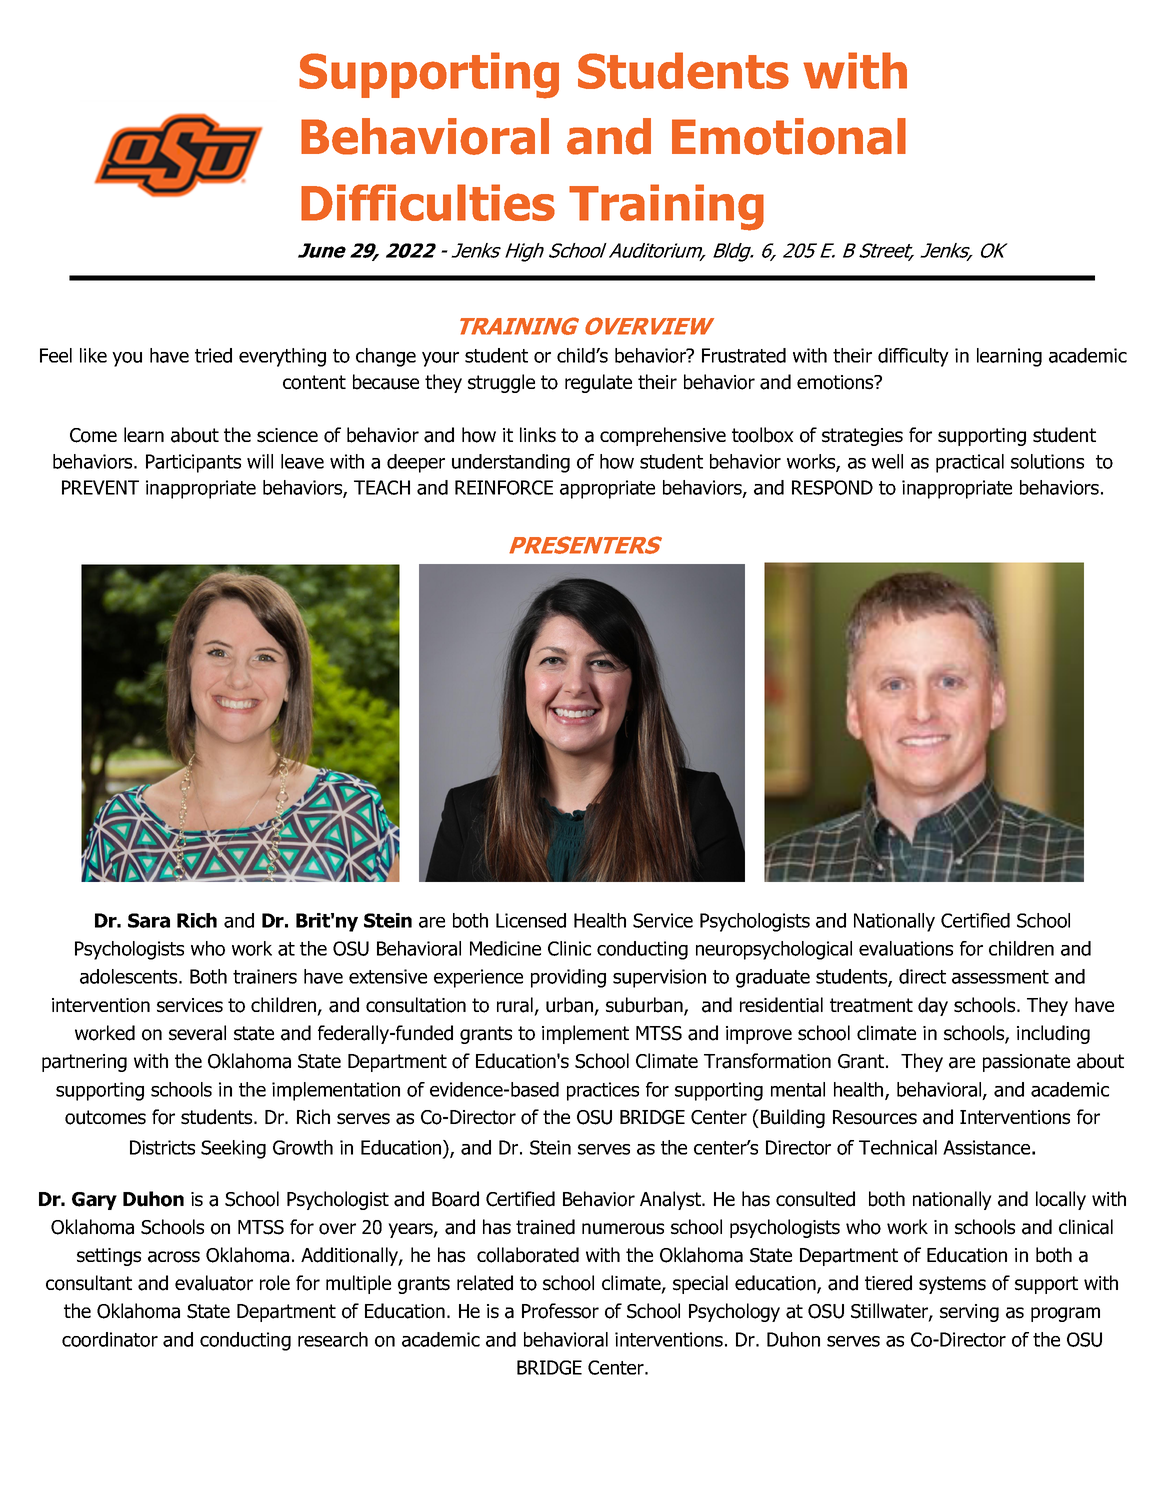 This page has height=1504, width=1162. I want to click on REINFORCE, so click(504, 487).
